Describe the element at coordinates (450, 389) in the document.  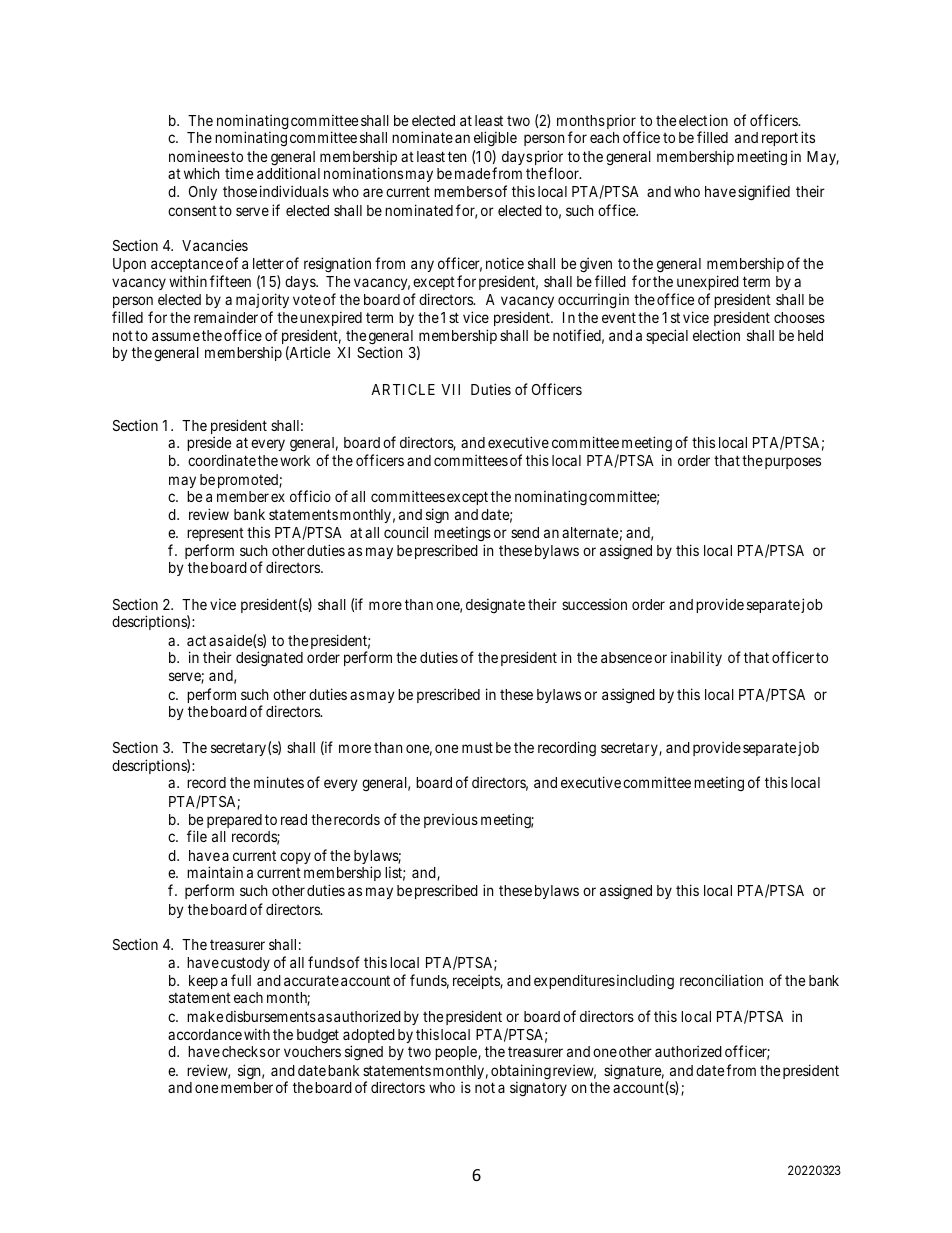
I see `VII` at that location.
